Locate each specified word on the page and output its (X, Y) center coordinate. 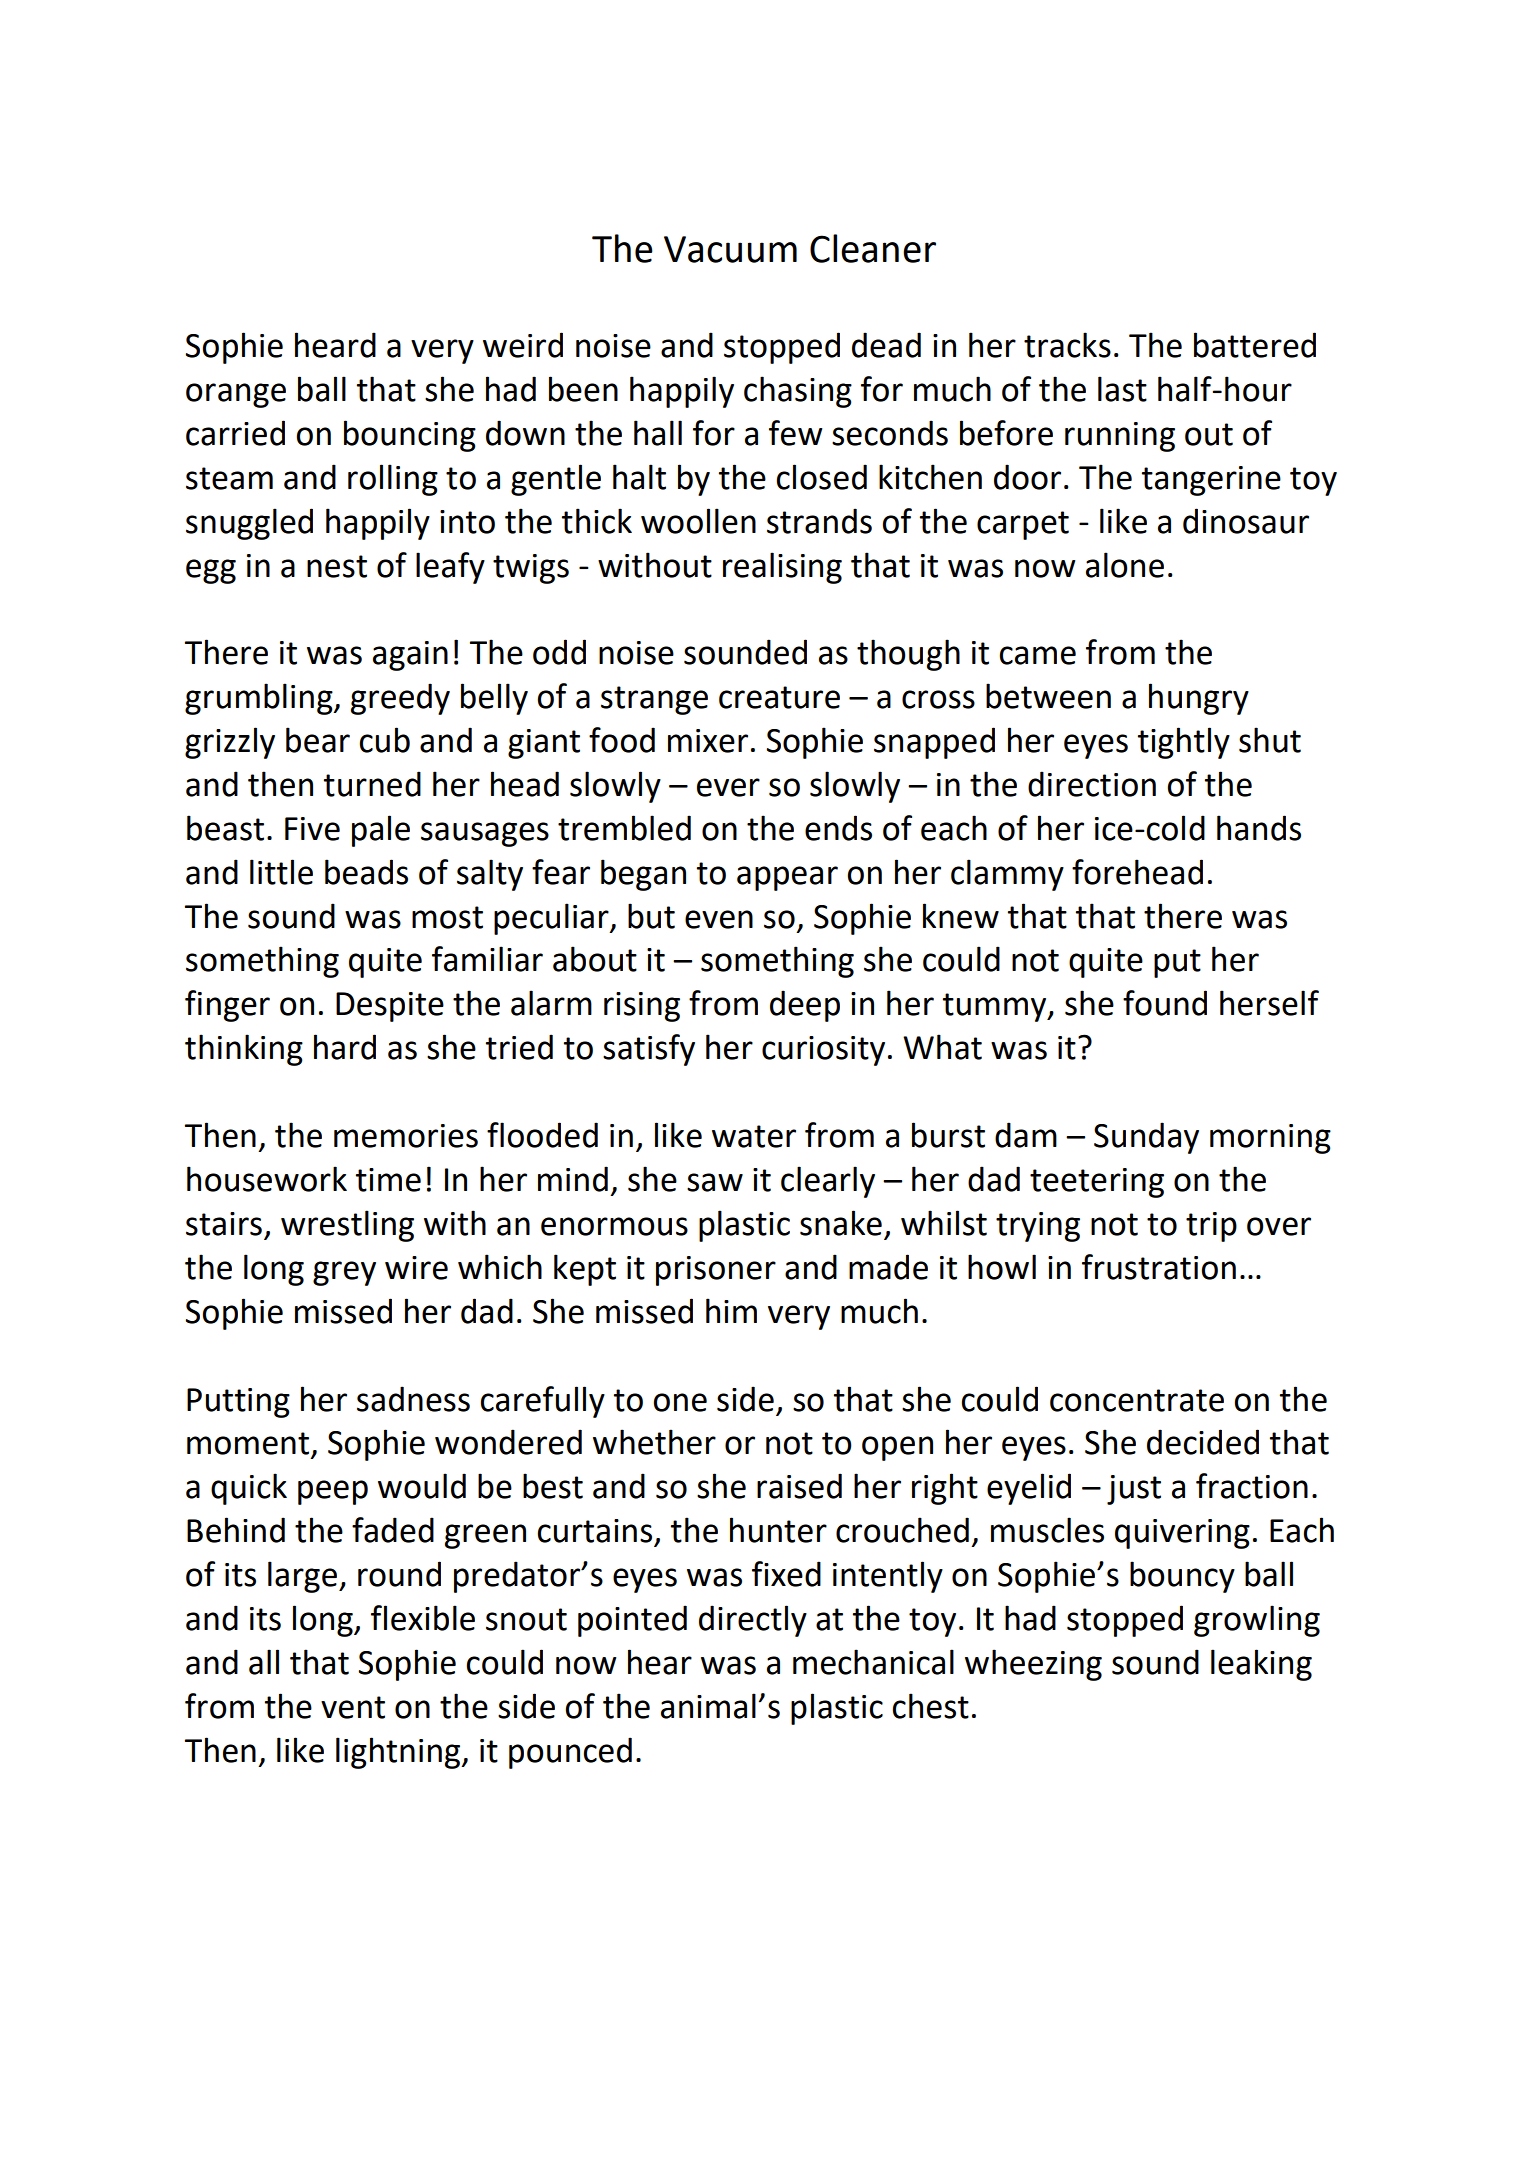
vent (353, 1707)
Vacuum (730, 249)
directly (753, 1621)
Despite (390, 1007)
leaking (1261, 1665)
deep (805, 1006)
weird (523, 345)
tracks (1067, 345)
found (1165, 1003)
